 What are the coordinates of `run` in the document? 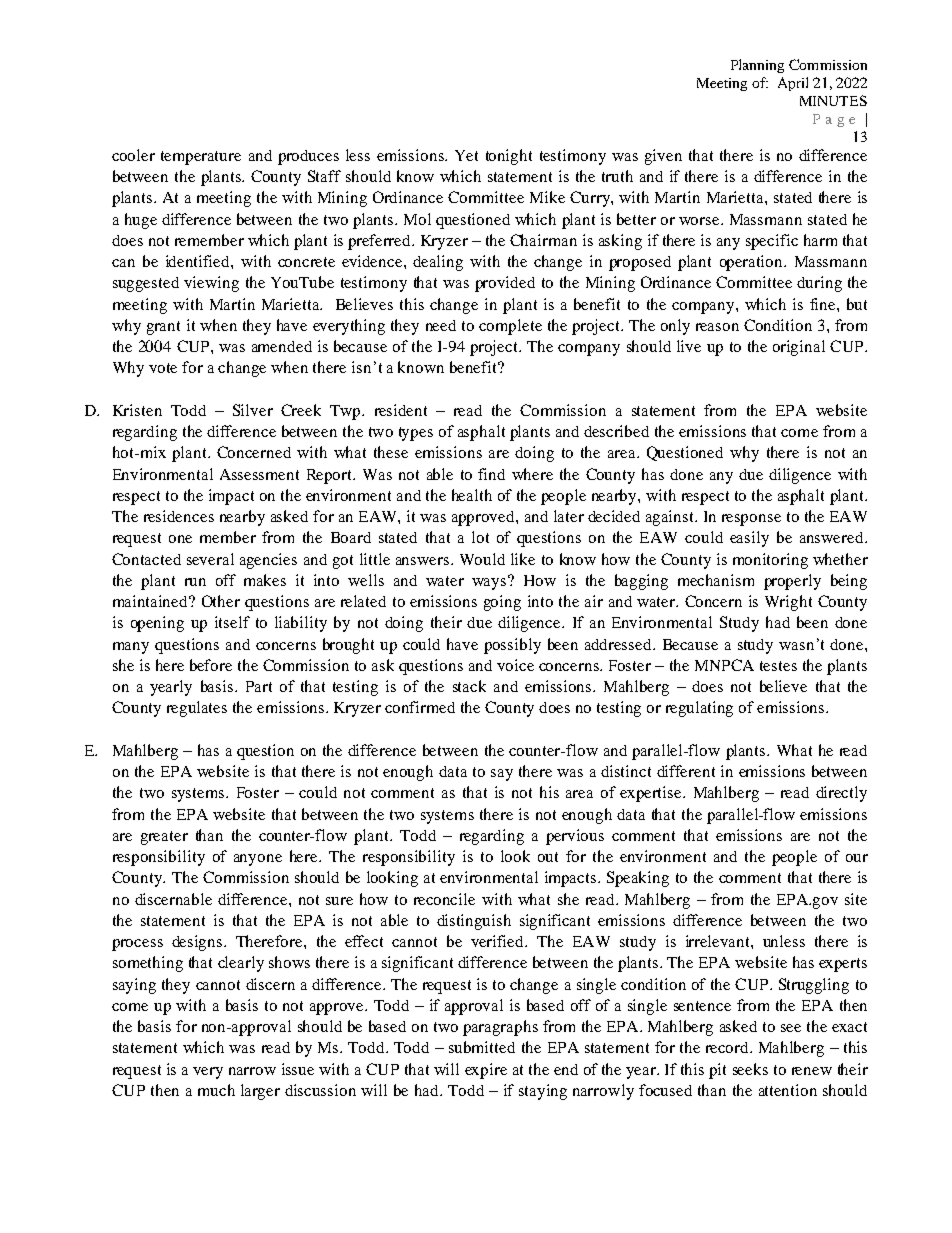 It's located at (195, 582).
